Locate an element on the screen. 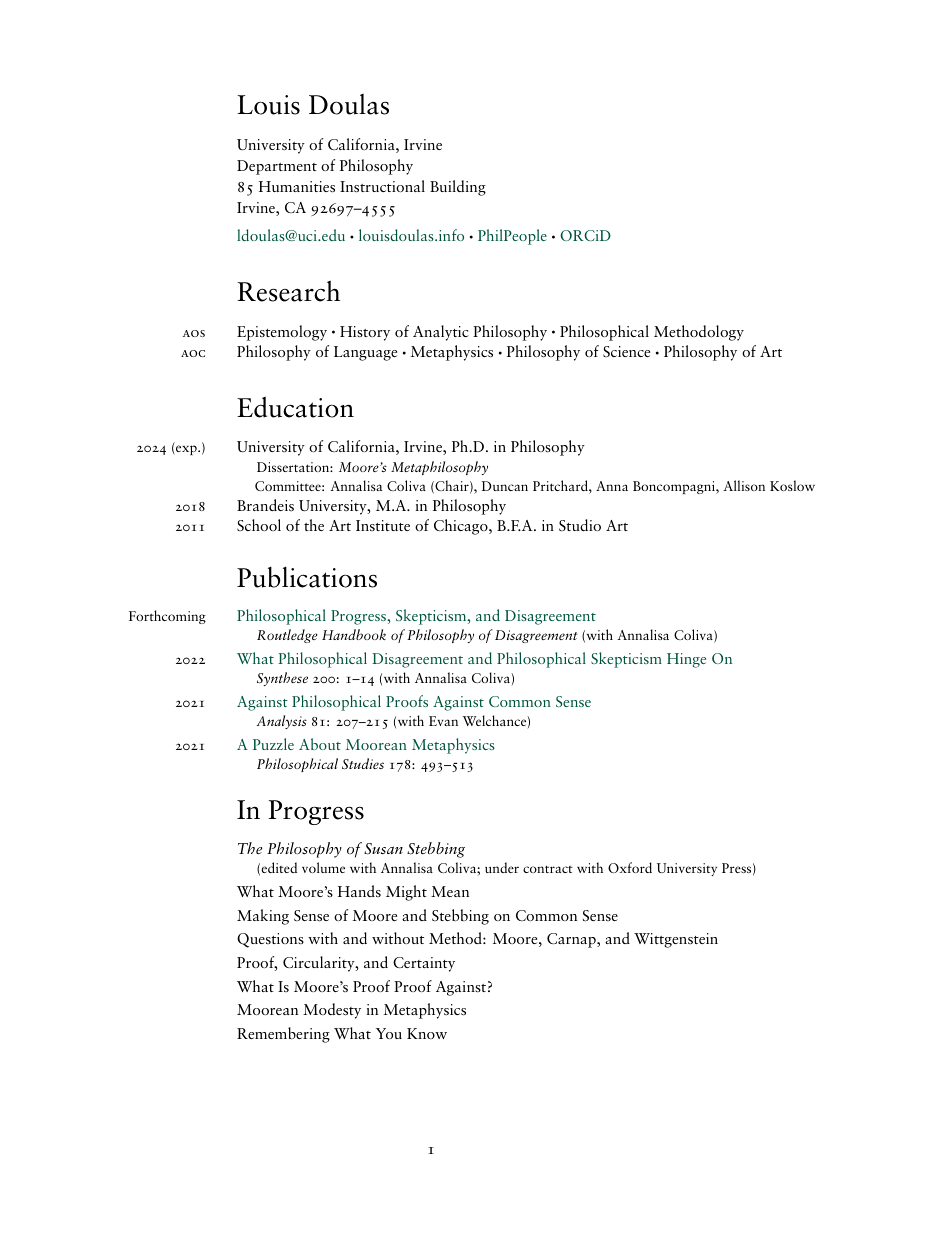 This screenshot has height=1233, width=952. Oxford is located at coordinates (630, 867).
